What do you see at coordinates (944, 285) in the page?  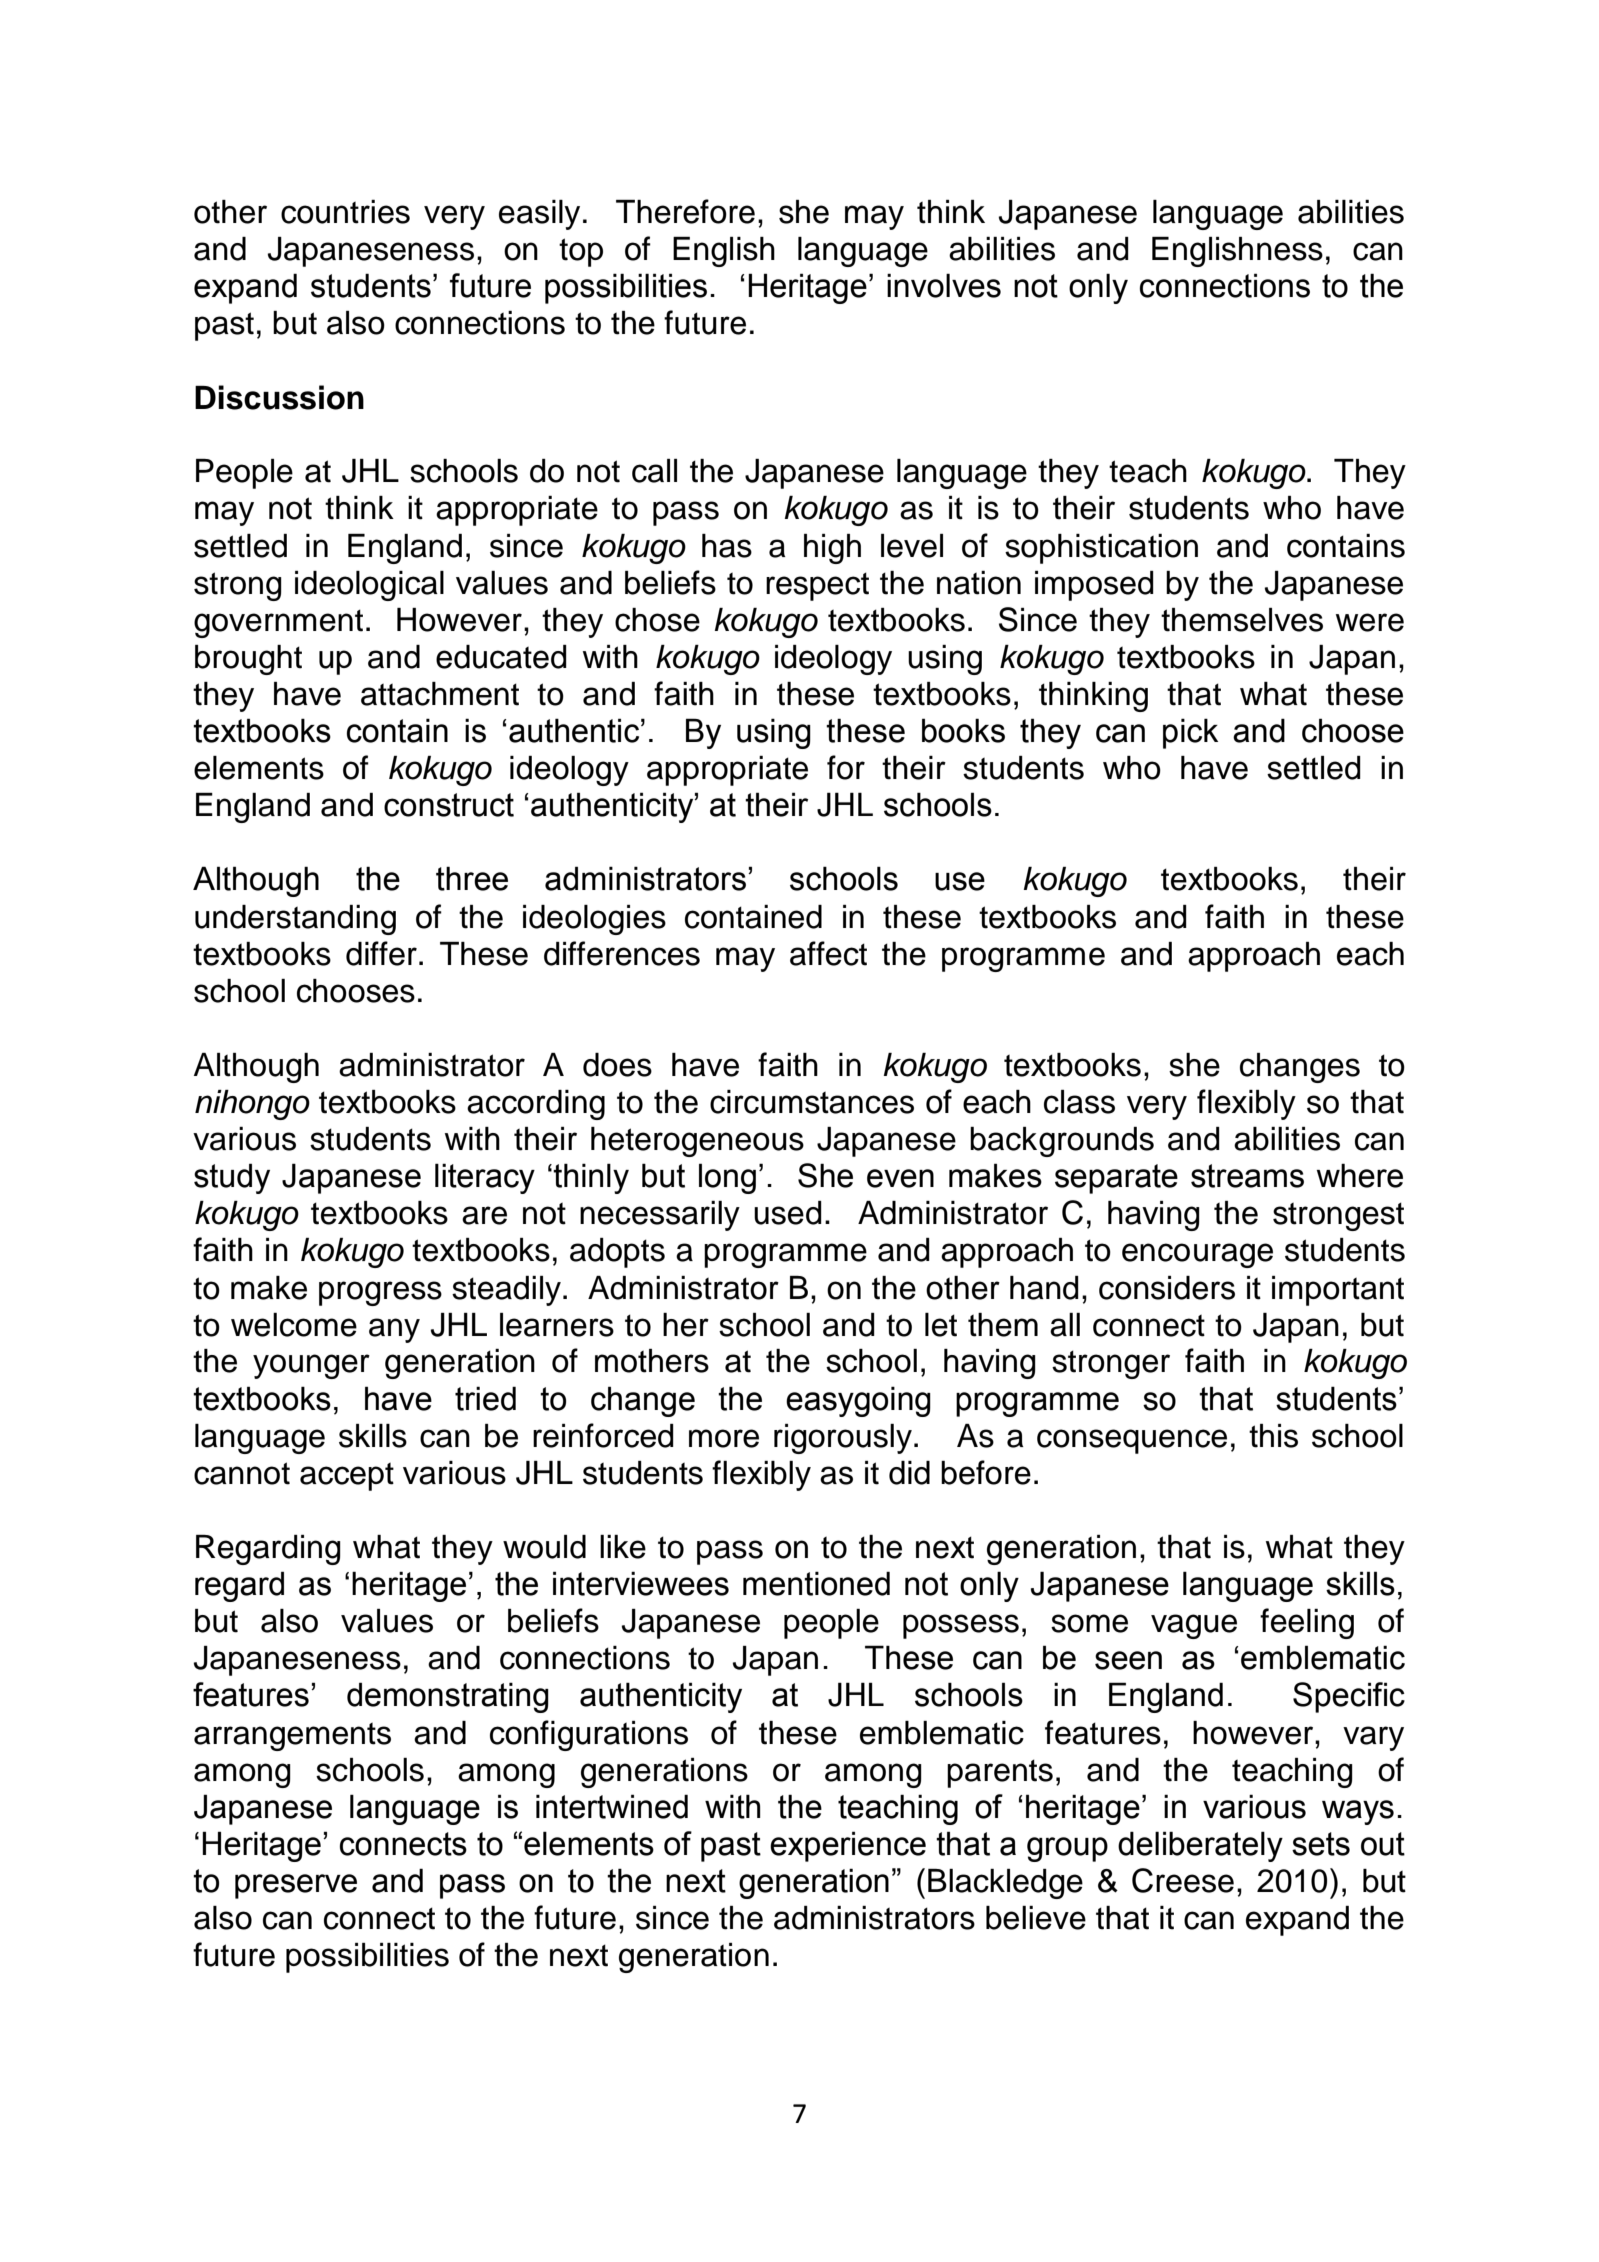 I see `involves` at bounding box center [944, 285].
